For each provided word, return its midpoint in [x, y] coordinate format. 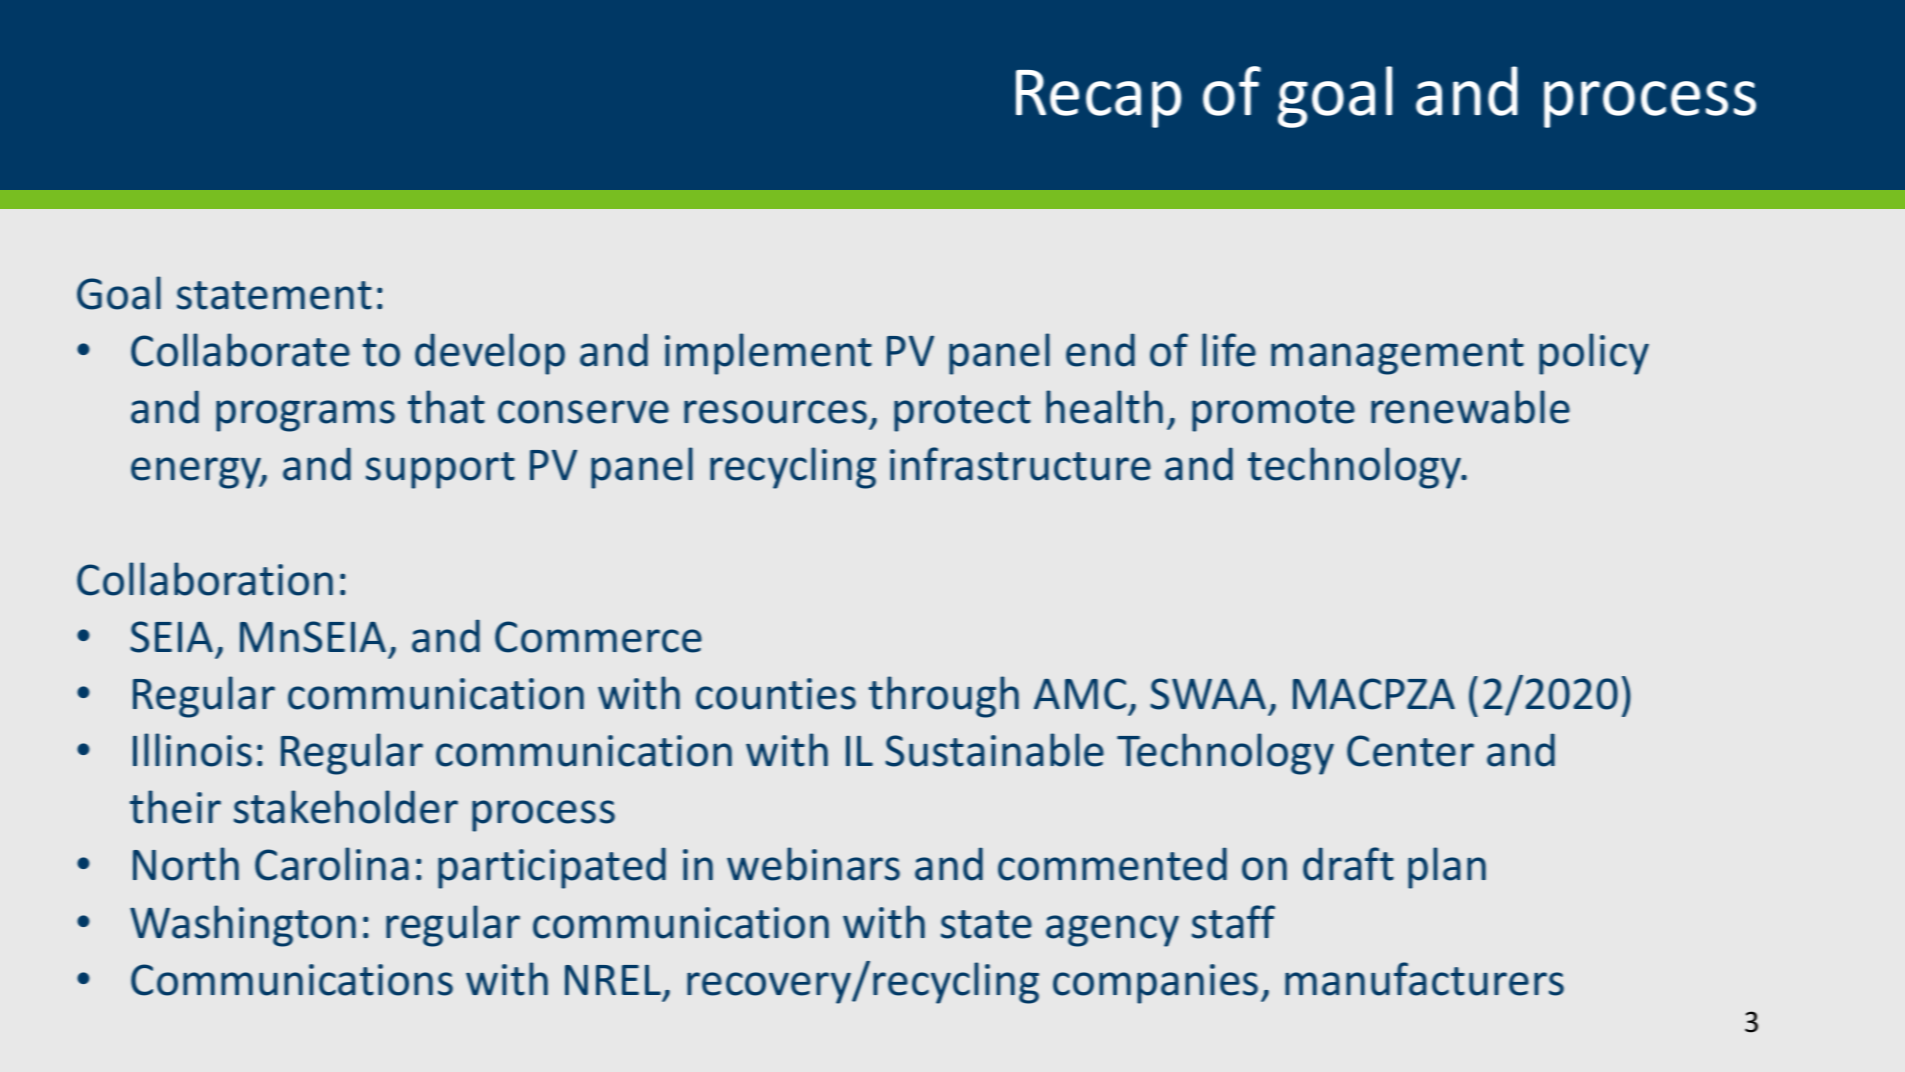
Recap [1098, 99]
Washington [243, 926]
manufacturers [1424, 979]
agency [1112, 931]
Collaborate [240, 350]
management [1397, 356]
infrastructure [1020, 464]
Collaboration [205, 579]
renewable [1470, 407]
